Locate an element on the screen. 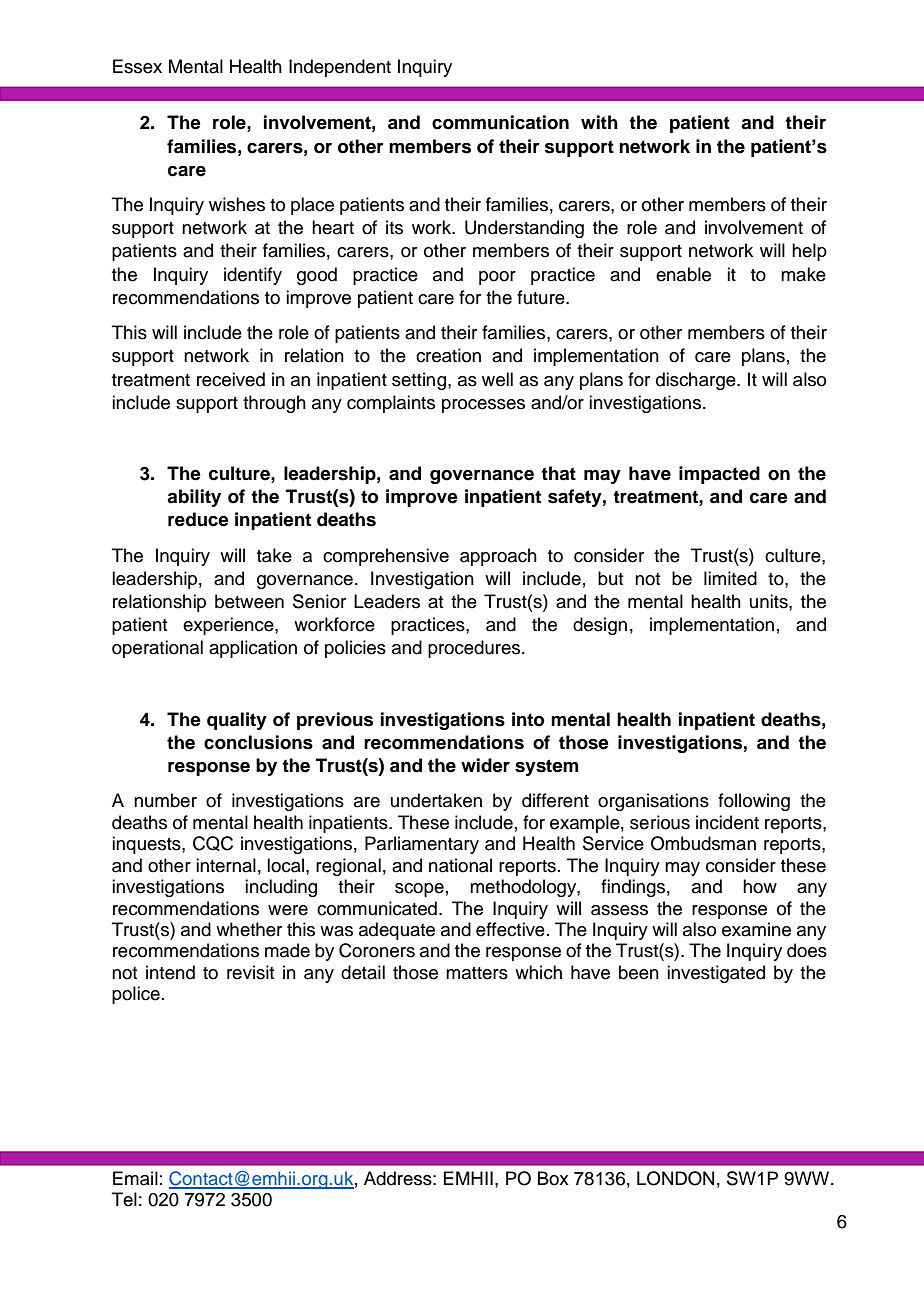 This screenshot has width=924, height=1308. with is located at coordinates (599, 122).
